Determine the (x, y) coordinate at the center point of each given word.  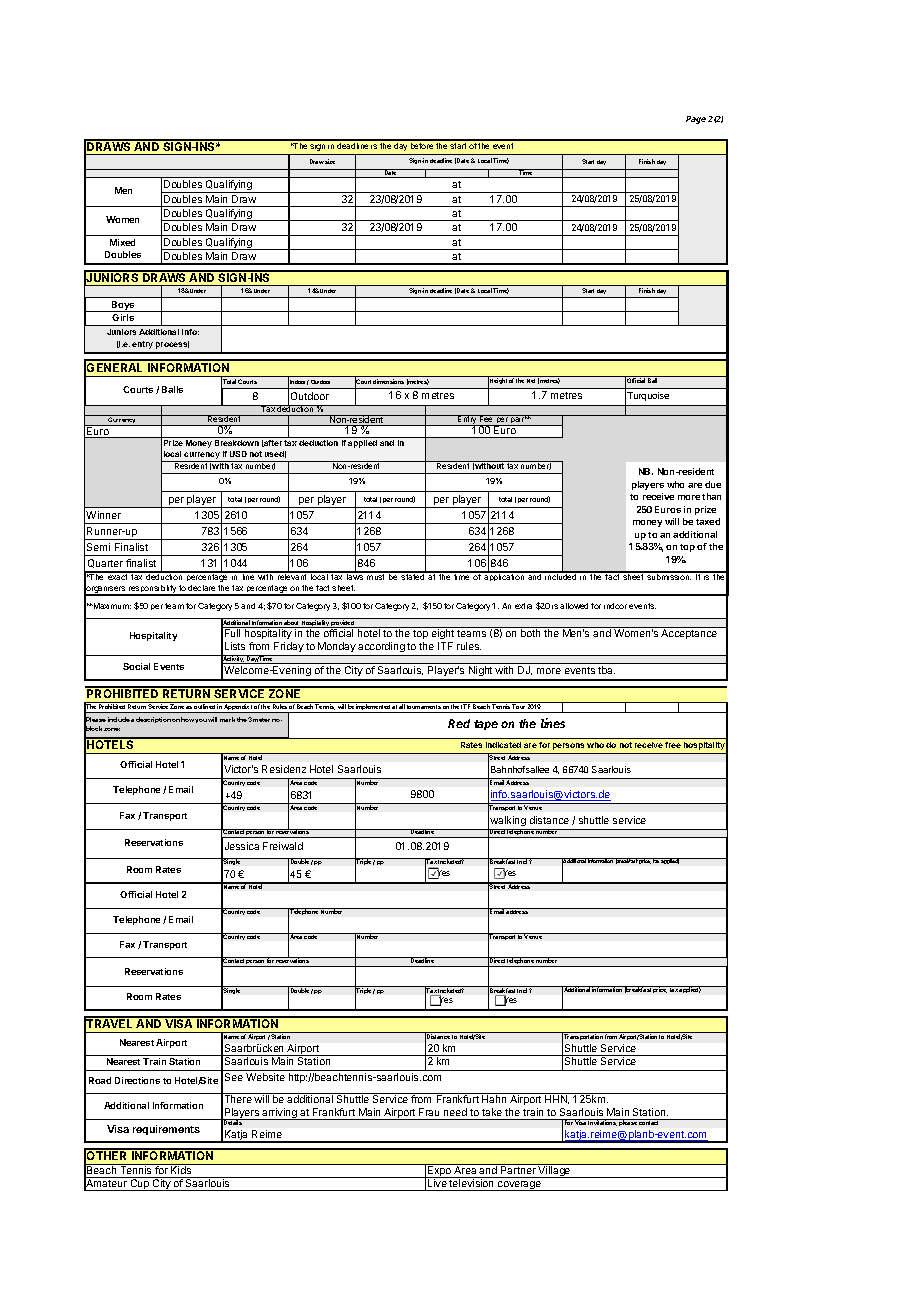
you (201, 721)
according (382, 649)
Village (555, 1172)
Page (696, 120)
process (172, 345)
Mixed (122, 242)
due (713, 484)
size (330, 161)
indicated (503, 745)
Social (136, 666)
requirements (166, 1130)
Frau (429, 1112)
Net (531, 381)
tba (606, 670)
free (673, 745)
